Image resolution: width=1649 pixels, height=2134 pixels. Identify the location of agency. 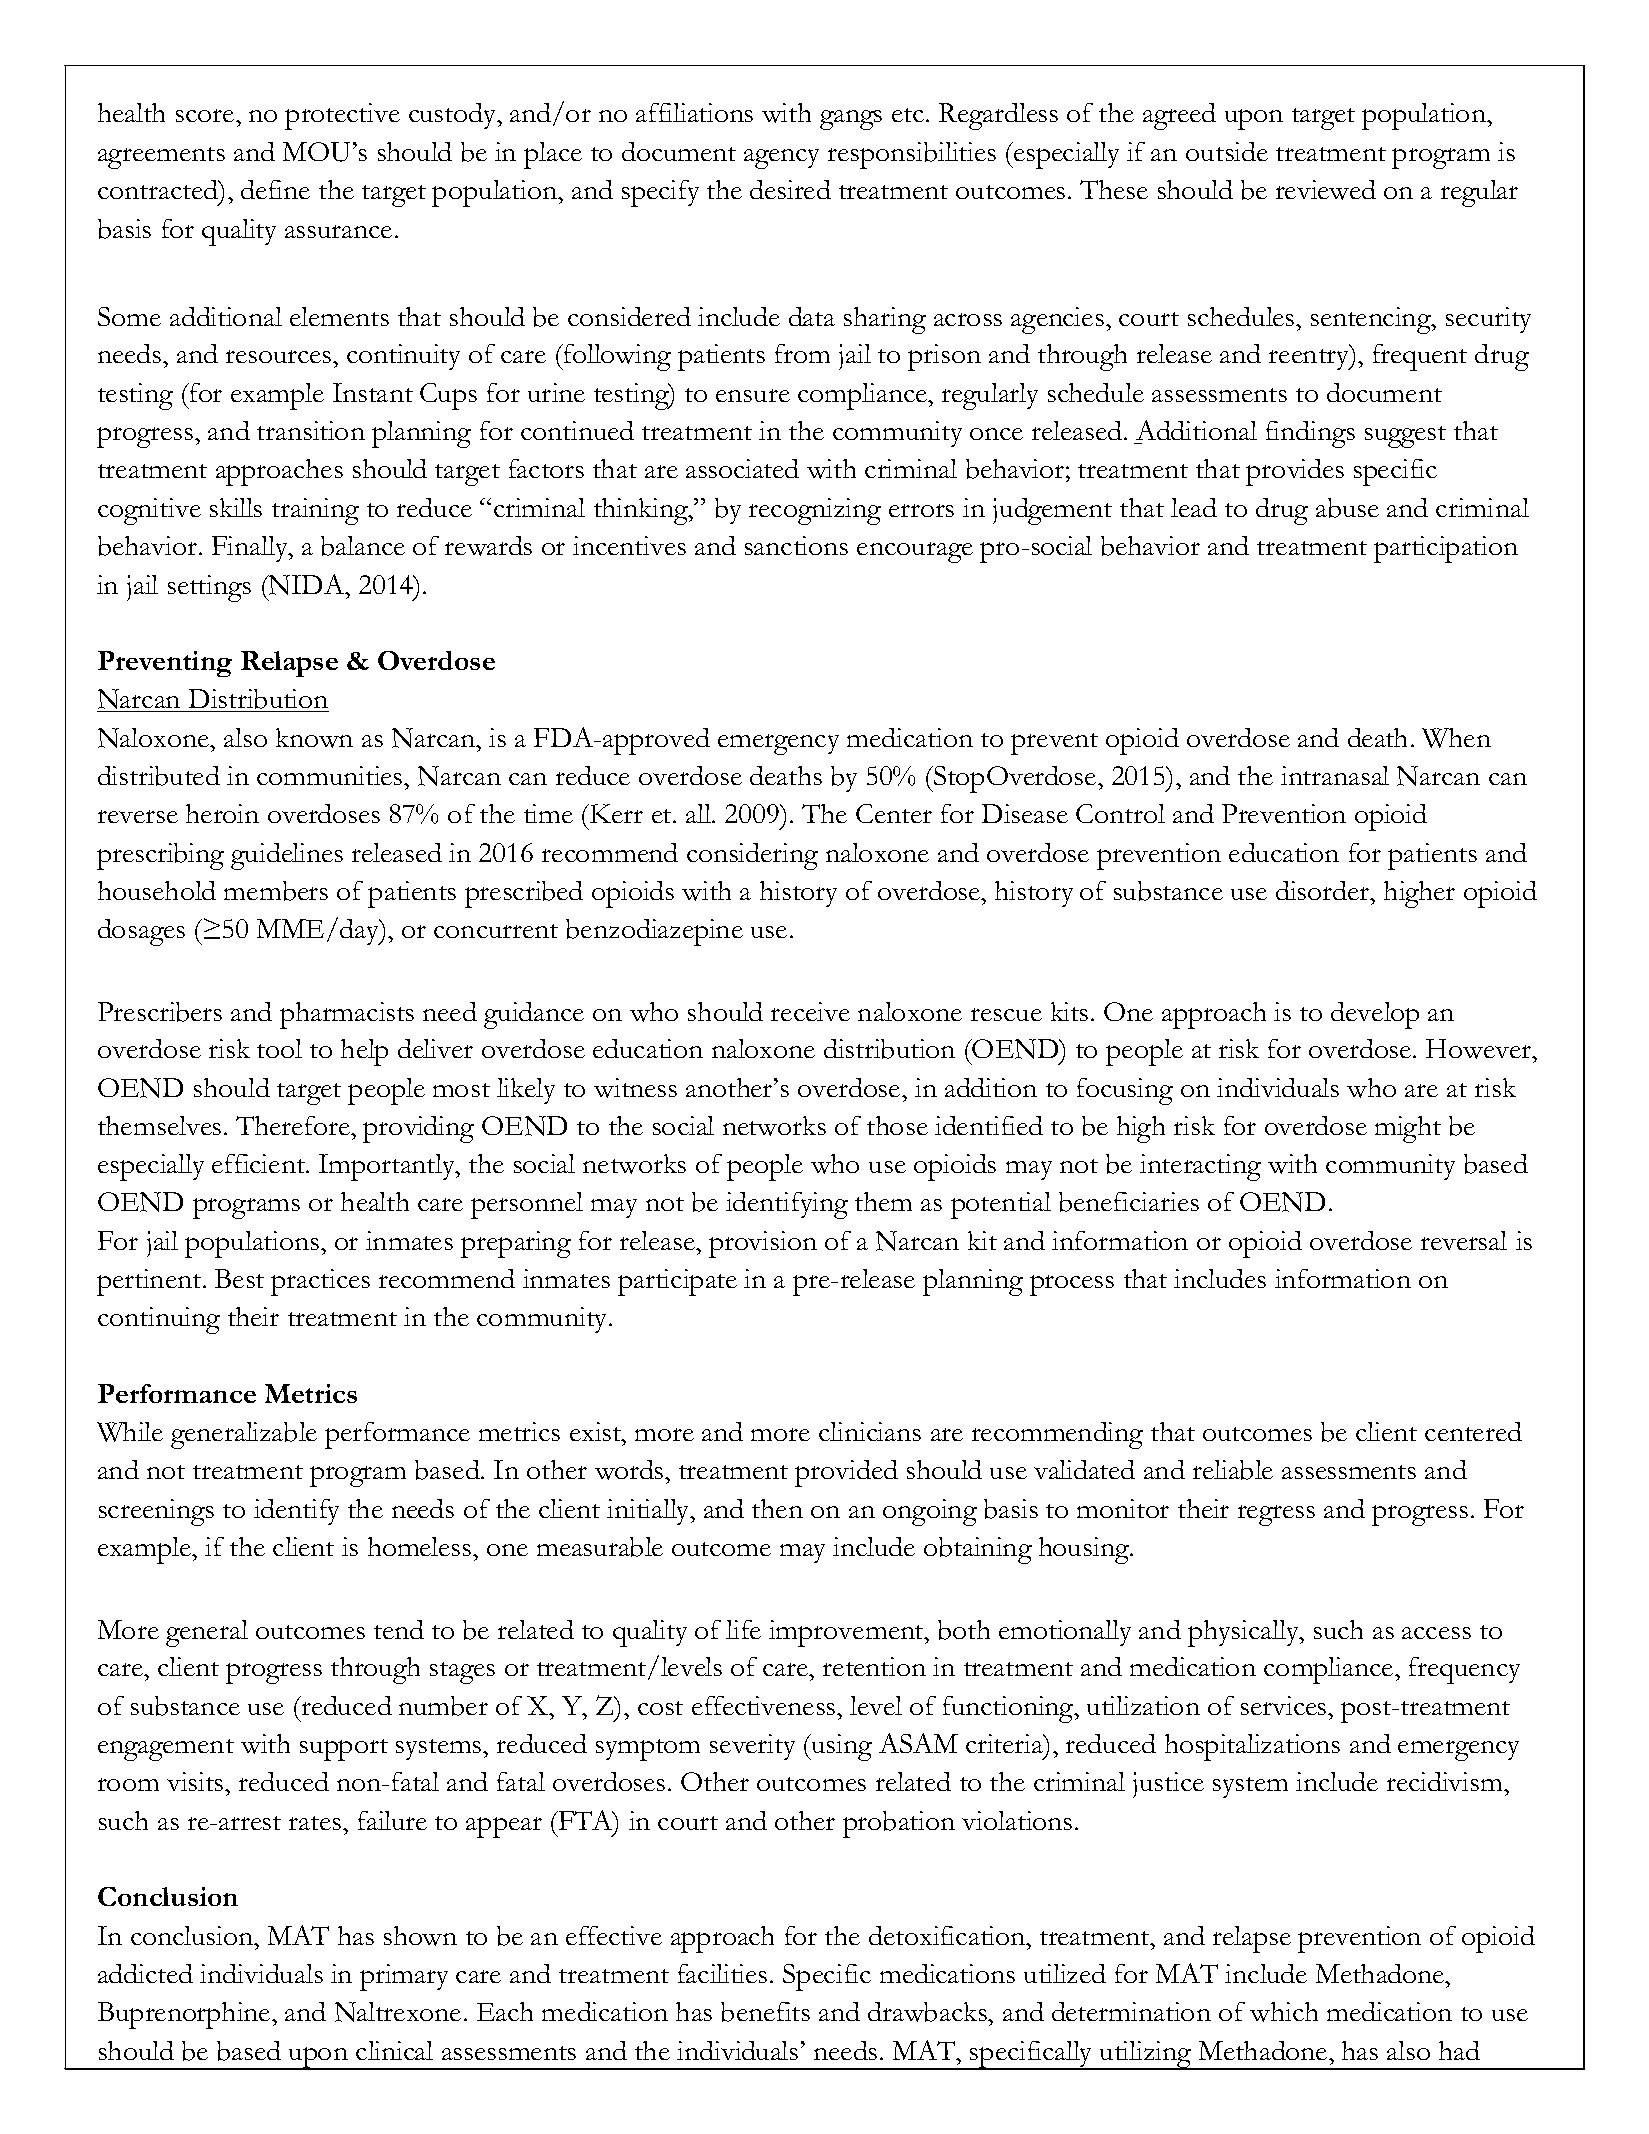
(781, 159).
